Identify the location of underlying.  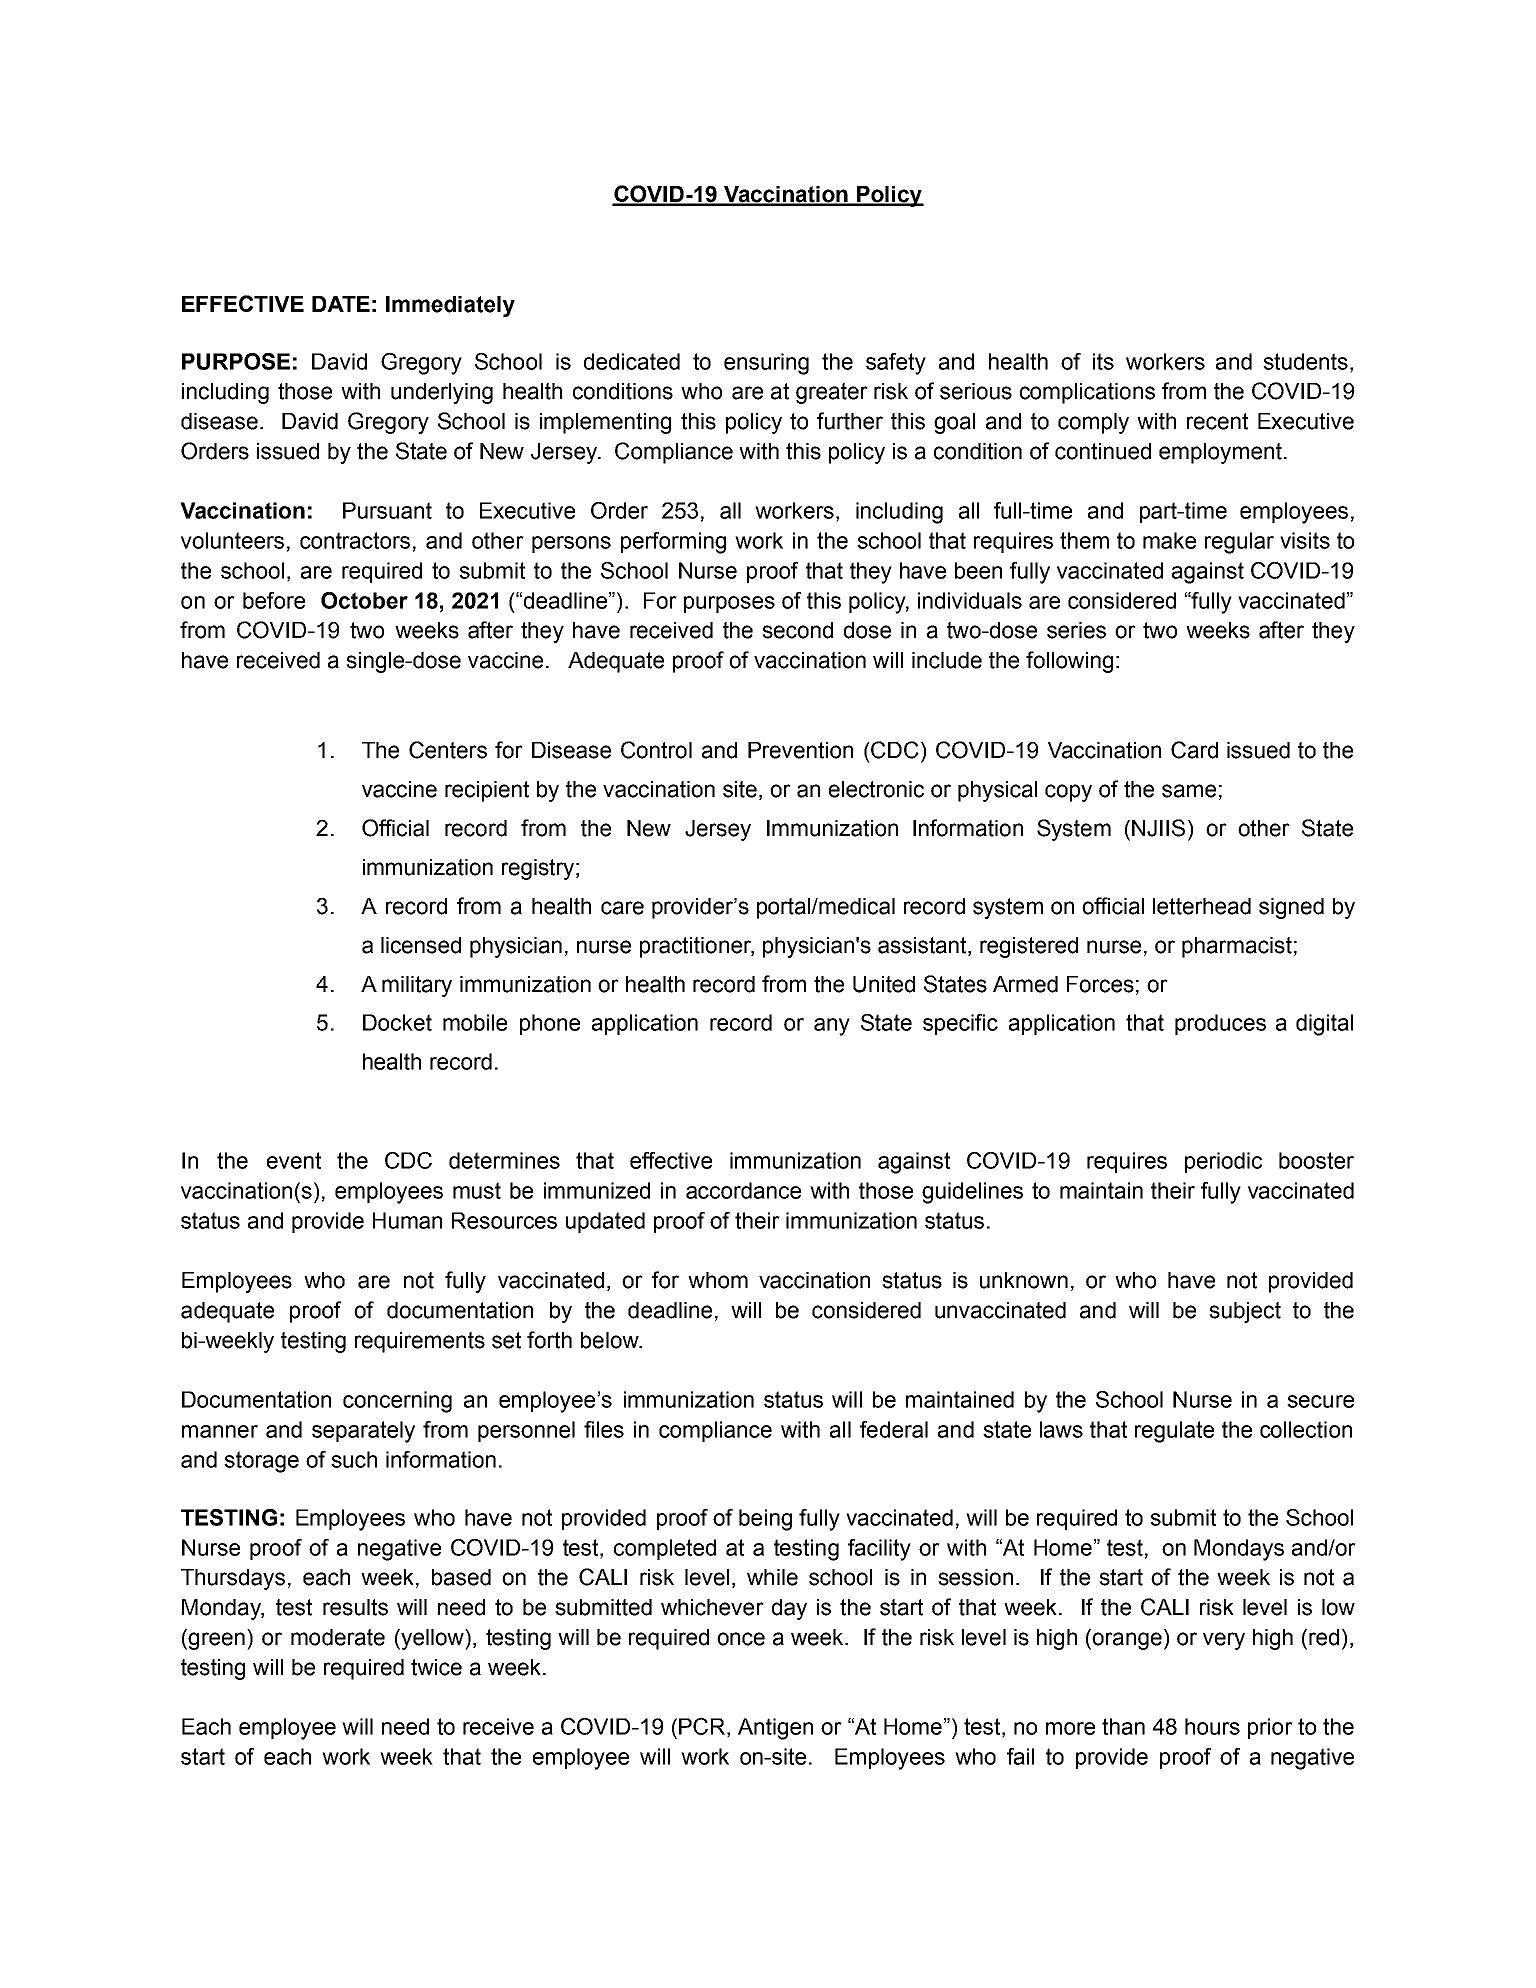
(442, 393).
